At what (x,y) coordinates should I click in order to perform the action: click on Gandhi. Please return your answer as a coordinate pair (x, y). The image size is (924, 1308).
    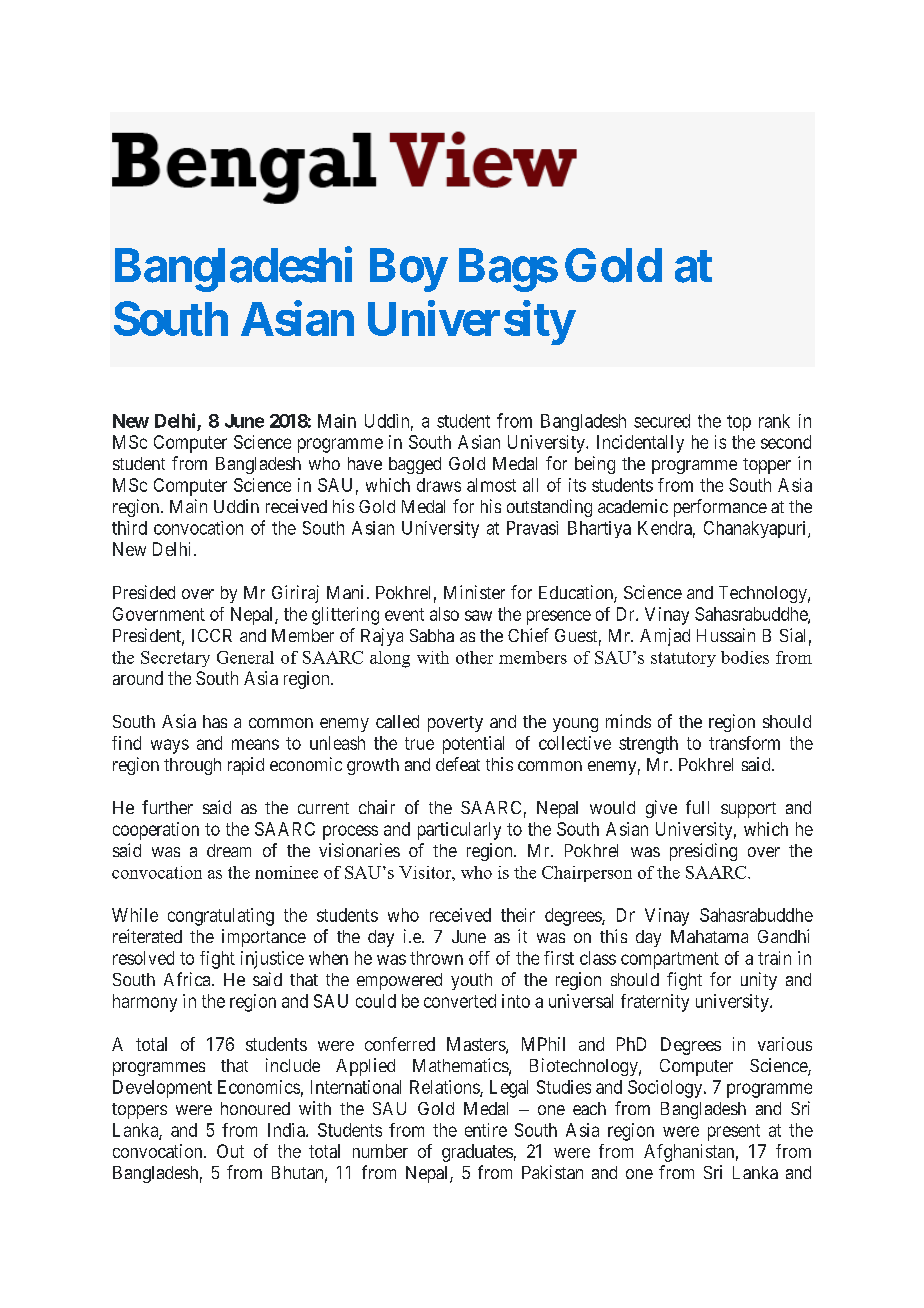
    Looking at the image, I should click on (783, 936).
